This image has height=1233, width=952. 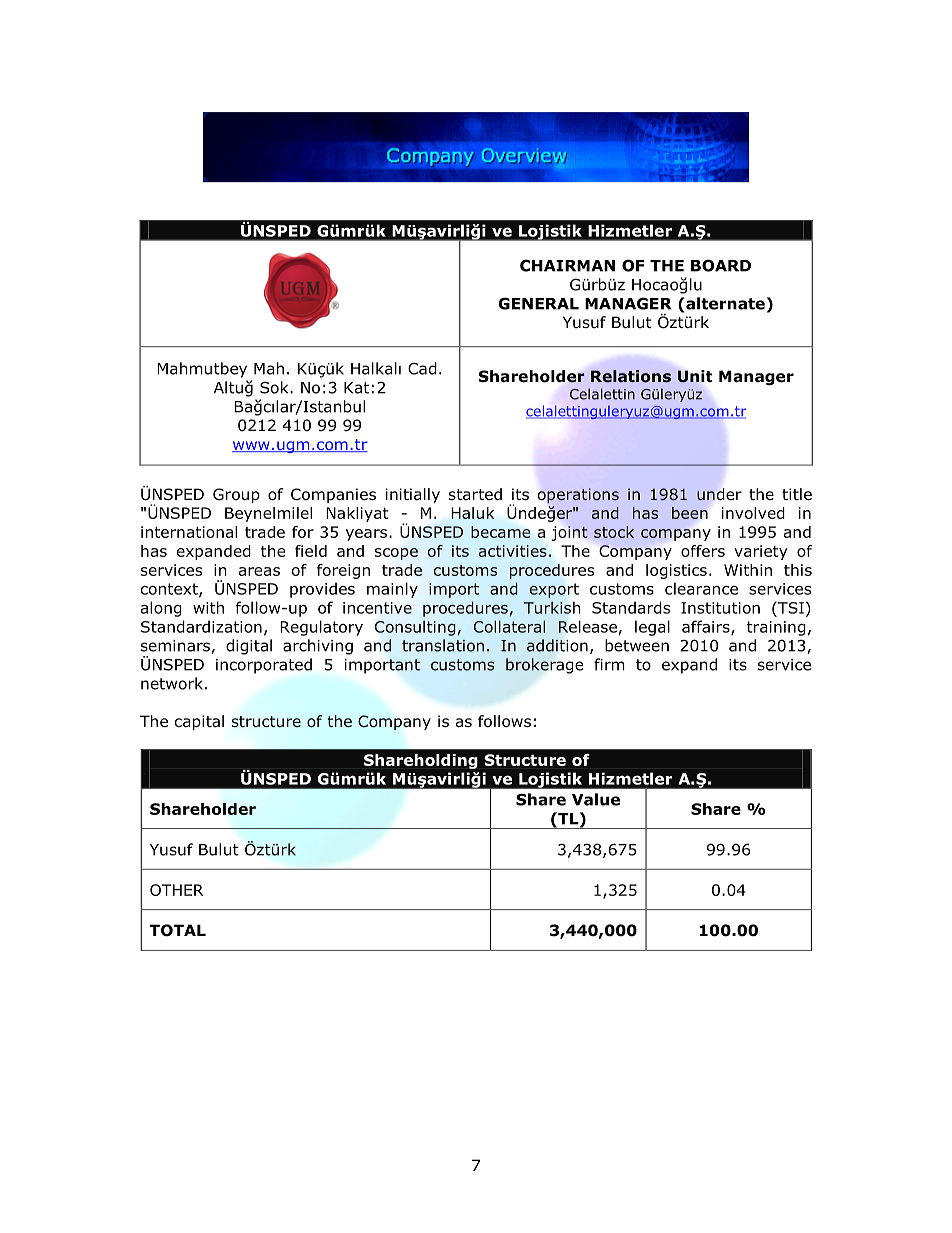 What do you see at coordinates (725, 303) in the image?
I see `alternate` at bounding box center [725, 303].
